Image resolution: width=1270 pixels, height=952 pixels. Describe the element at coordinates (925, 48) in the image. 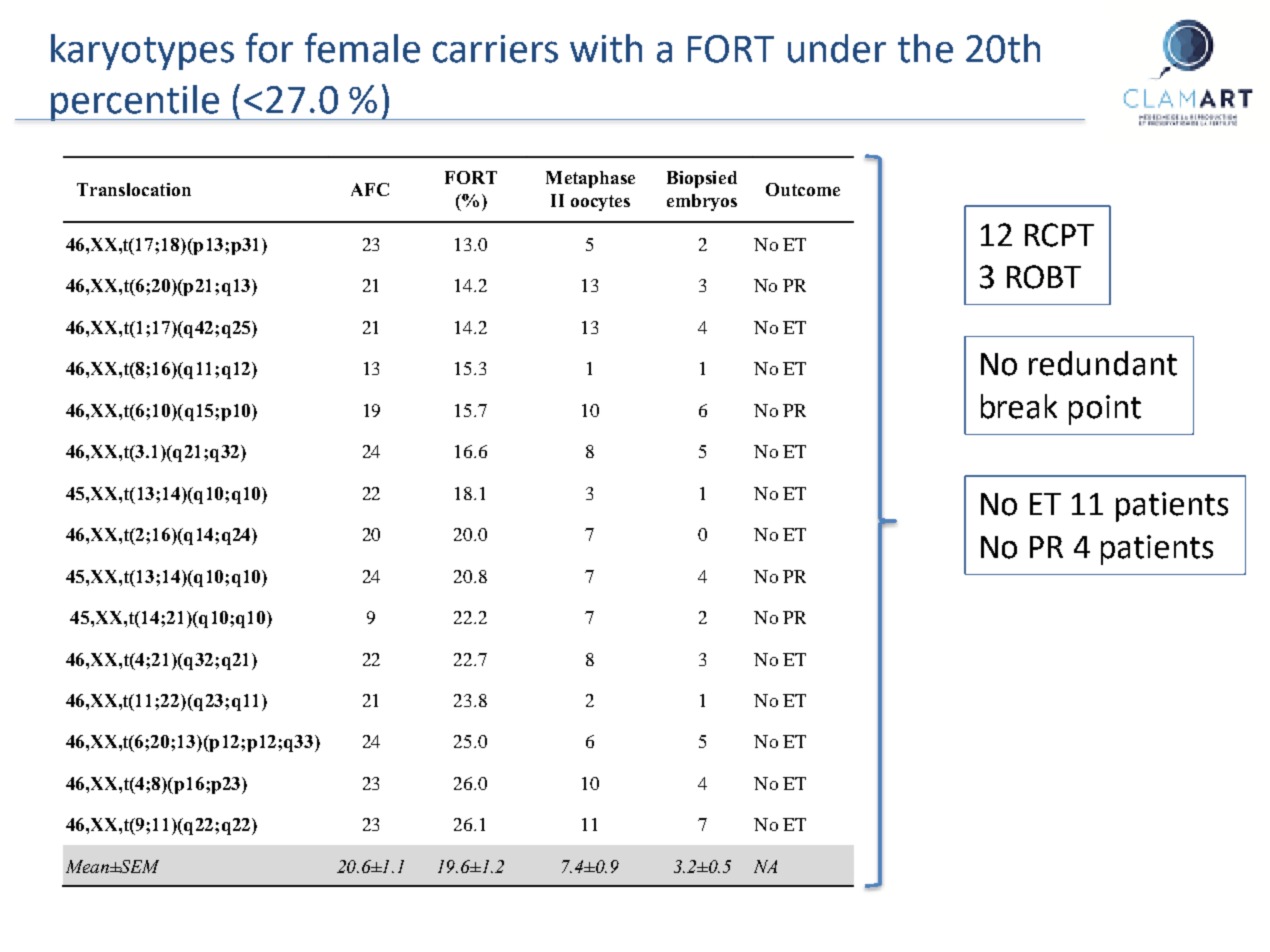

I see `the` at that location.
